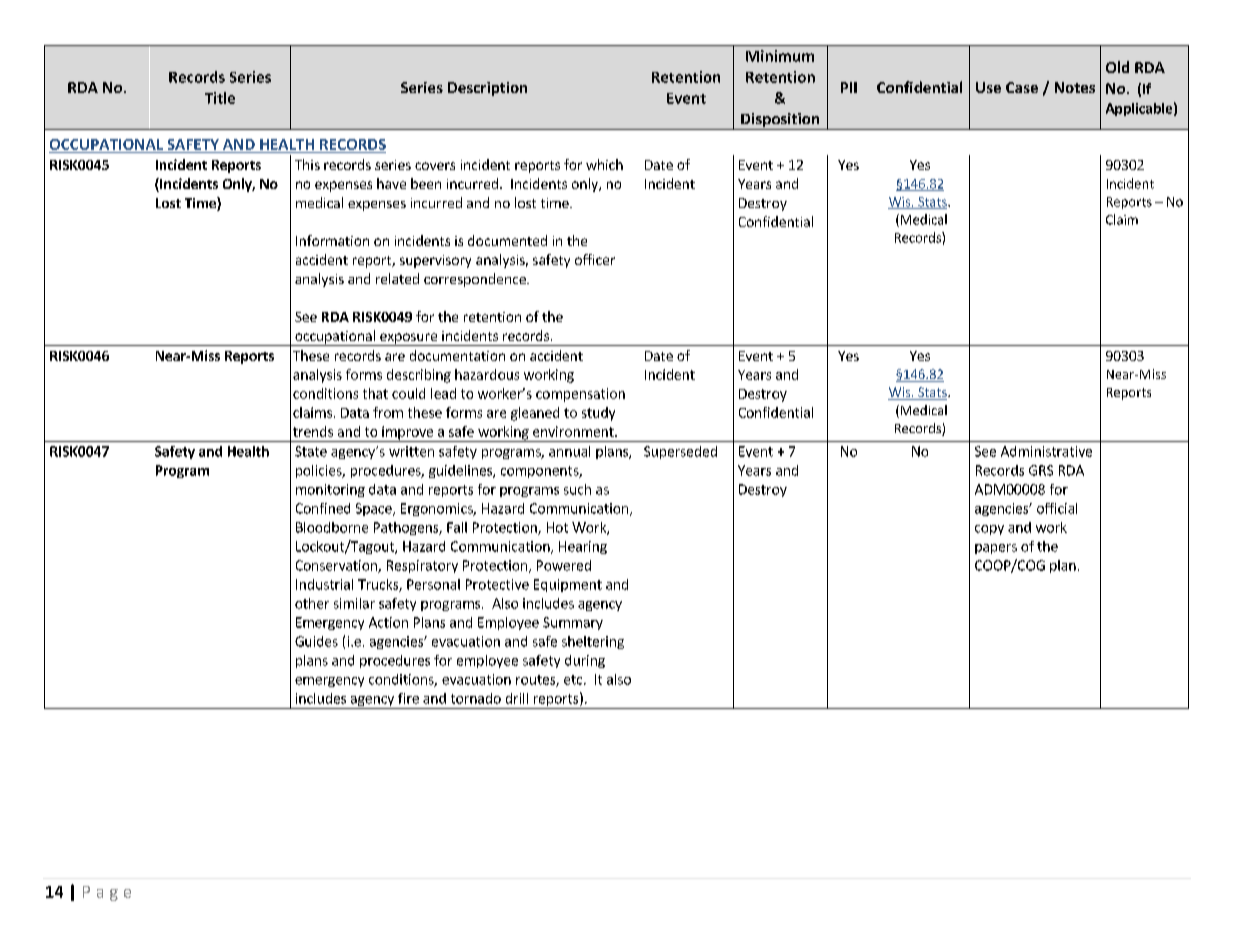 Image resolution: width=1233 pixels, height=952 pixels. What do you see at coordinates (397, 278) in the screenshot?
I see `related` at bounding box center [397, 278].
